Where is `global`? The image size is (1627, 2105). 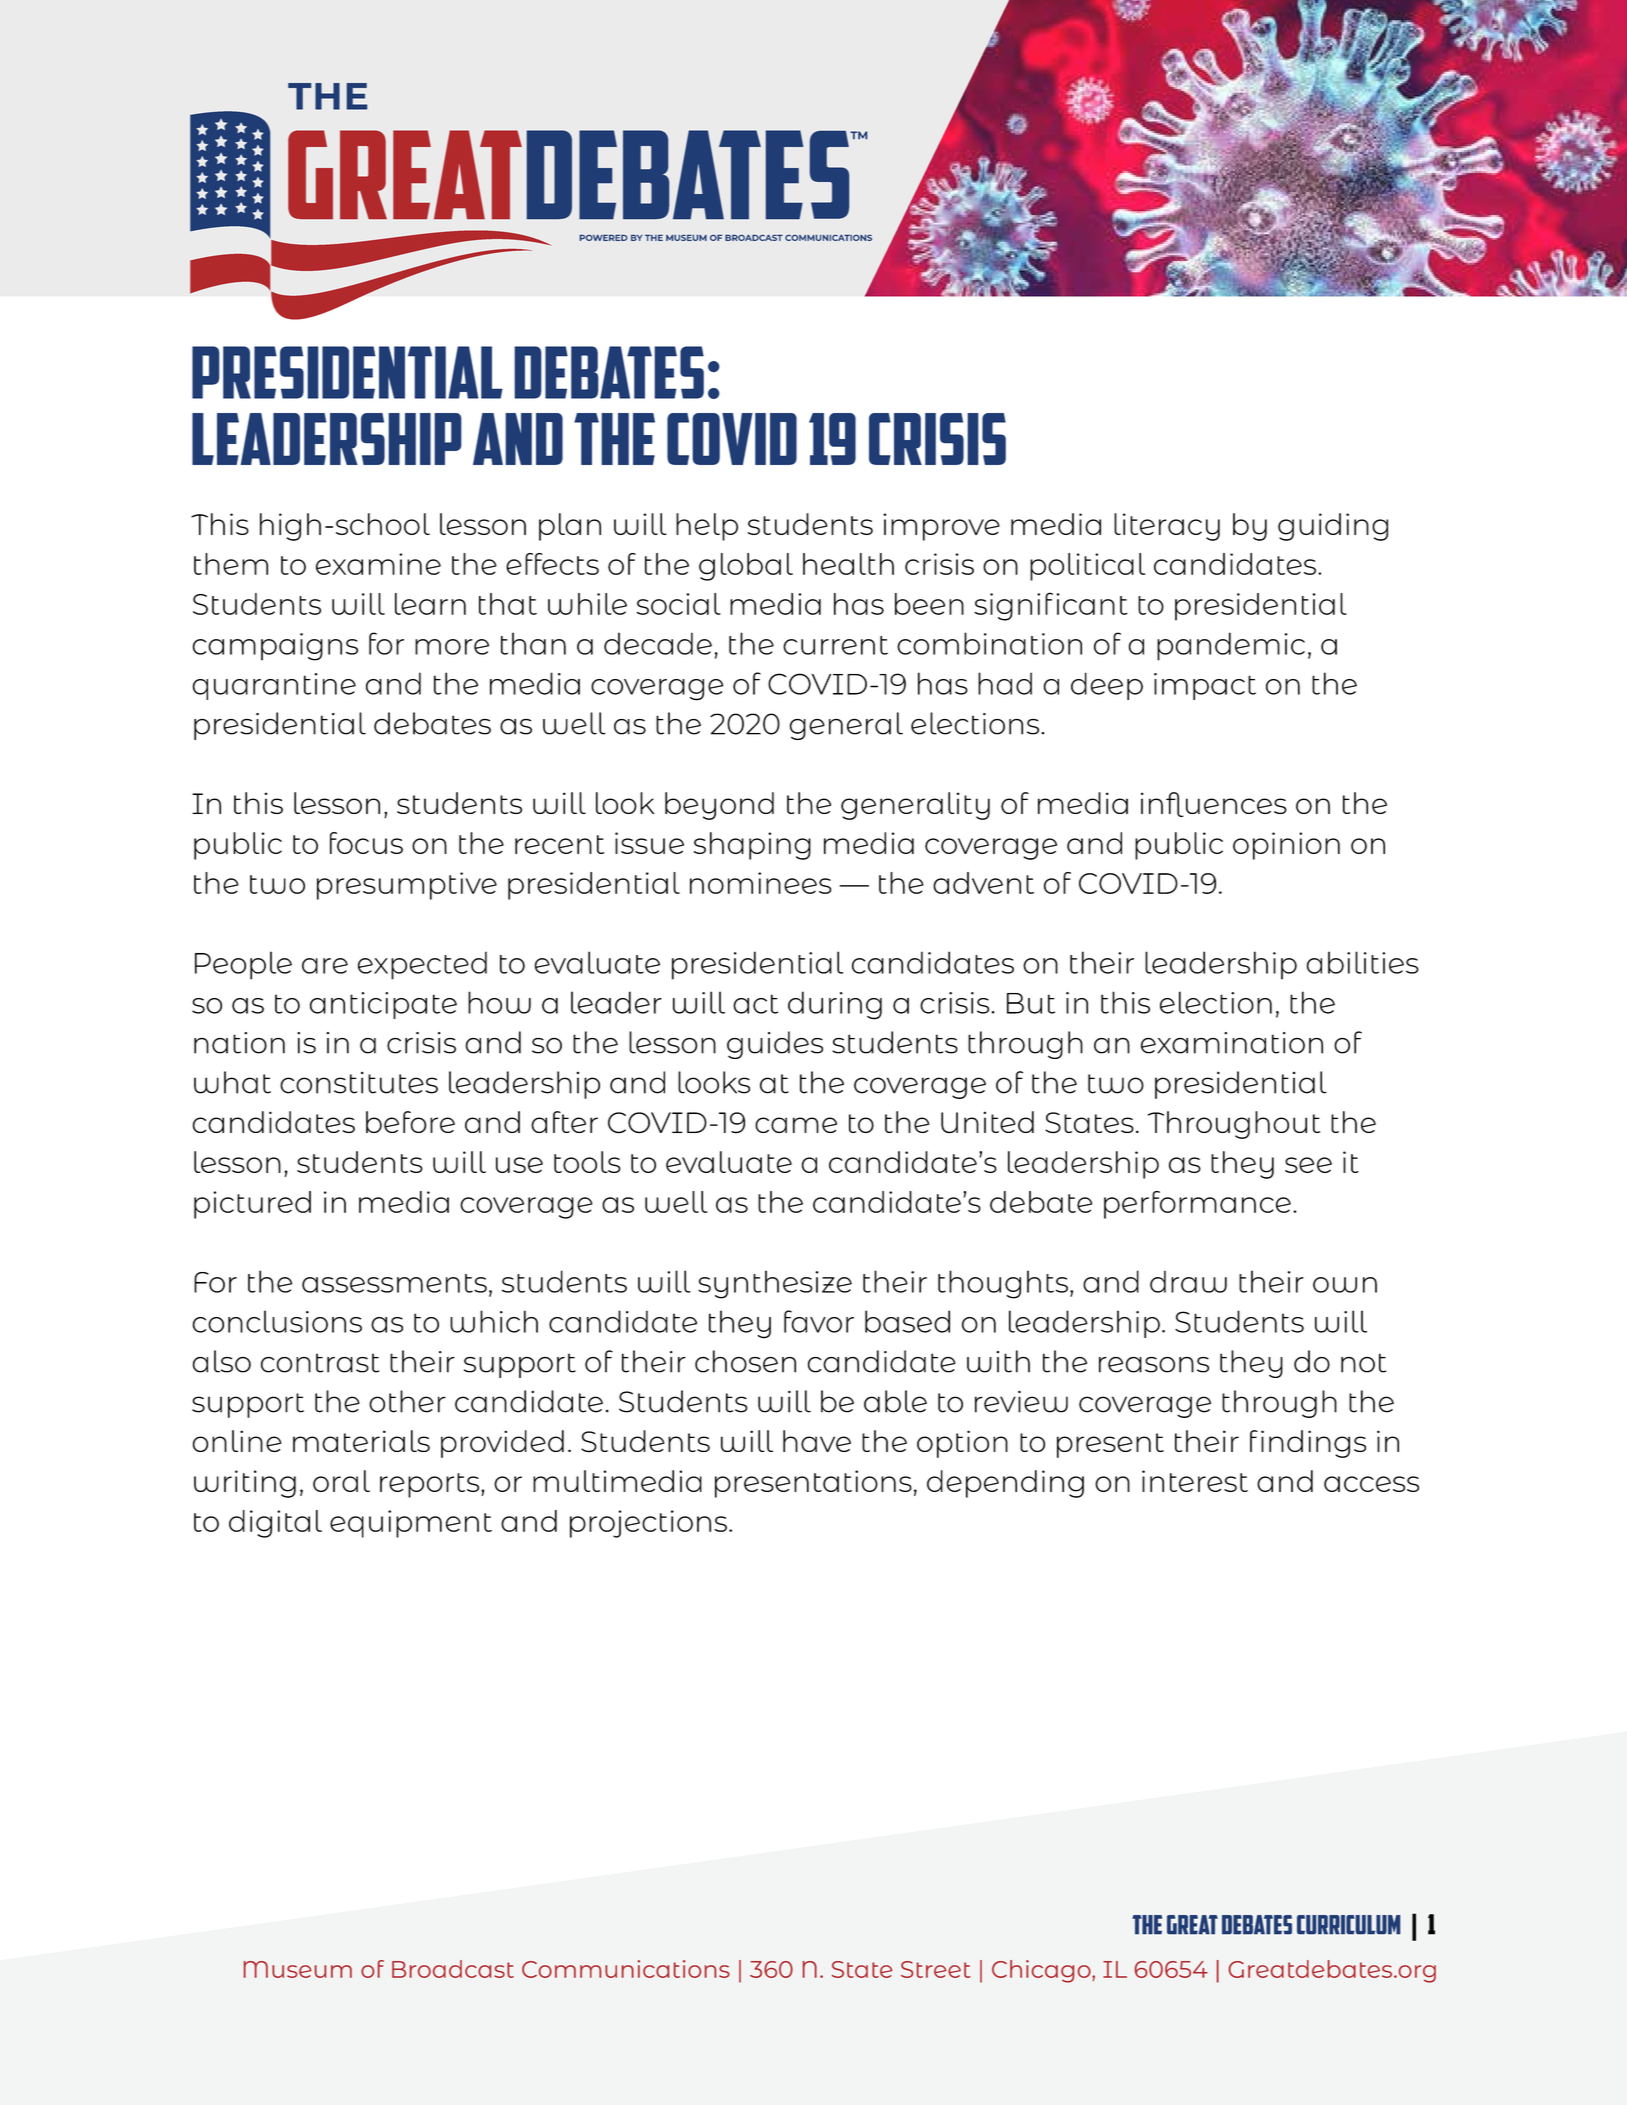 global is located at coordinates (746, 567).
